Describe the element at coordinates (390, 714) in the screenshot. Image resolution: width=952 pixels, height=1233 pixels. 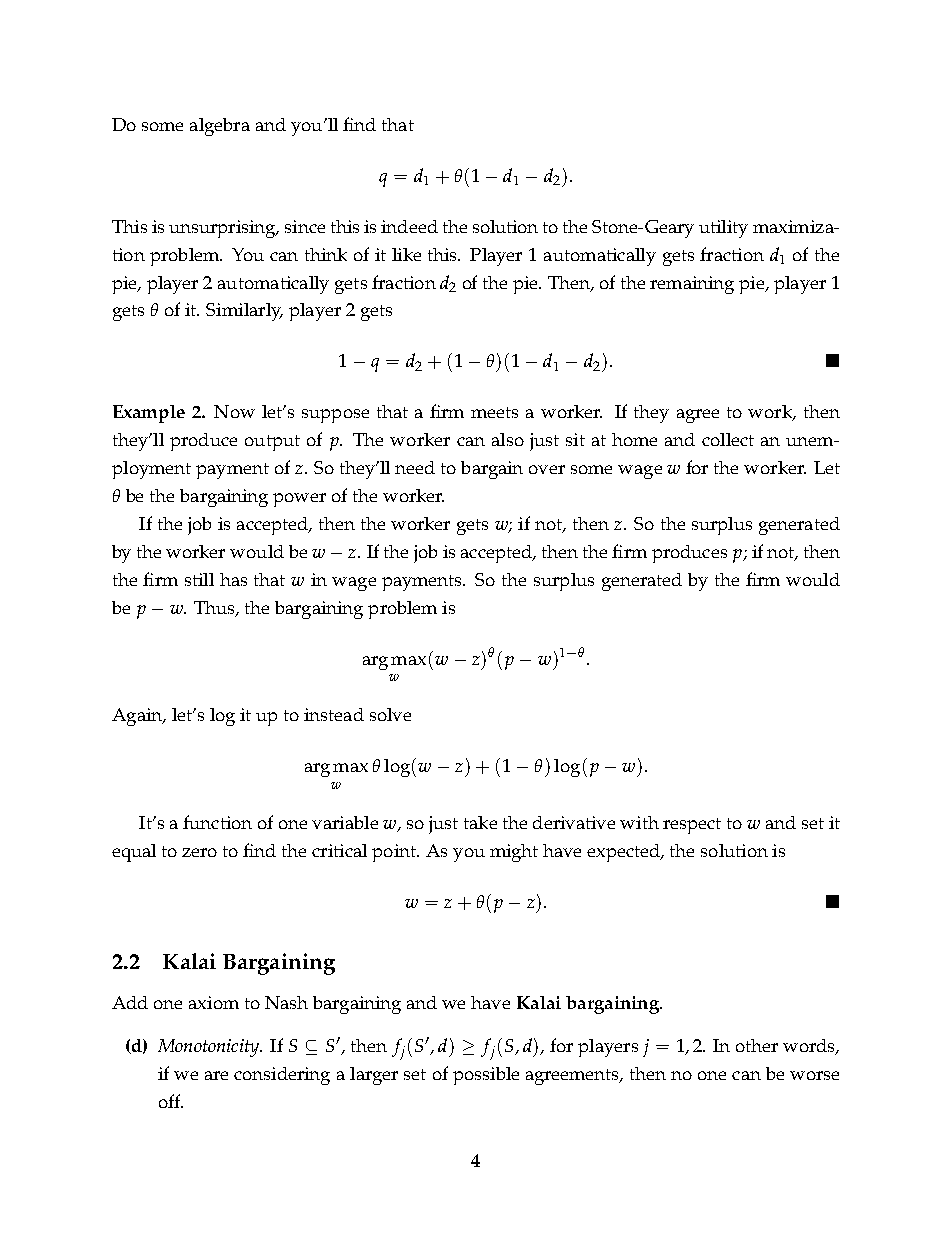
I see `solve` at that location.
